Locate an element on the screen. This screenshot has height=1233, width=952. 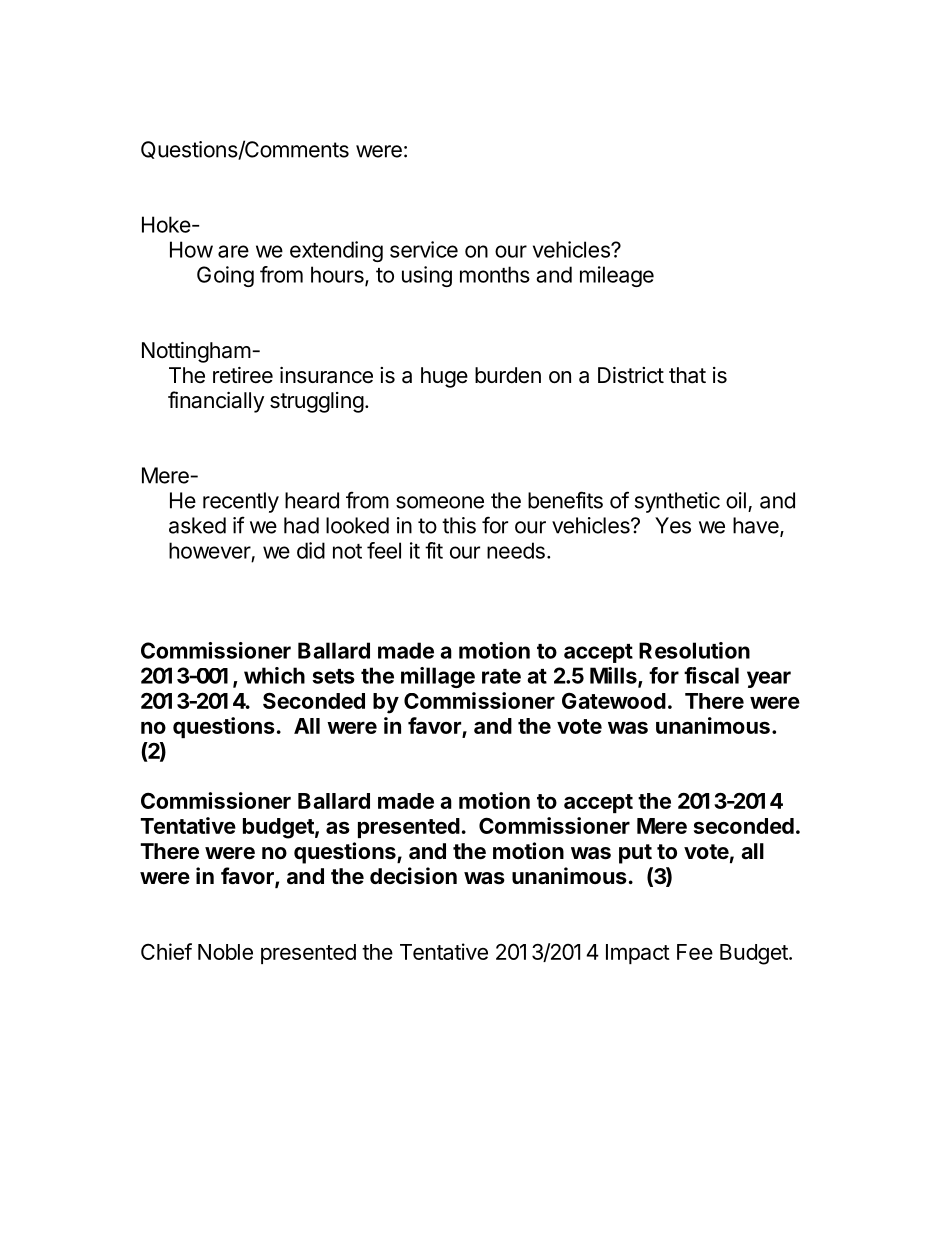
that is located at coordinates (687, 375).
